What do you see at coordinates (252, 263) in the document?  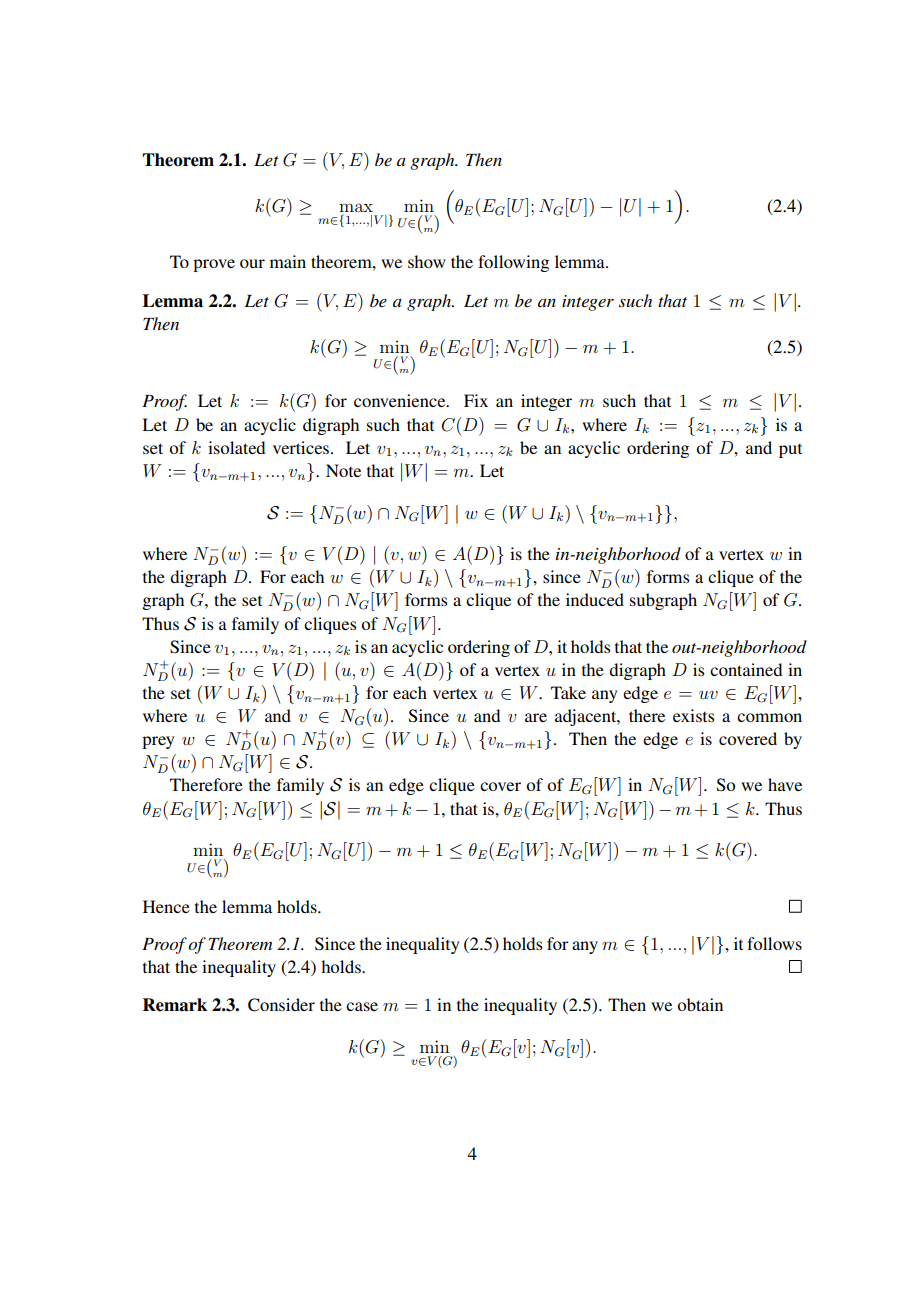 I see `our` at bounding box center [252, 263].
